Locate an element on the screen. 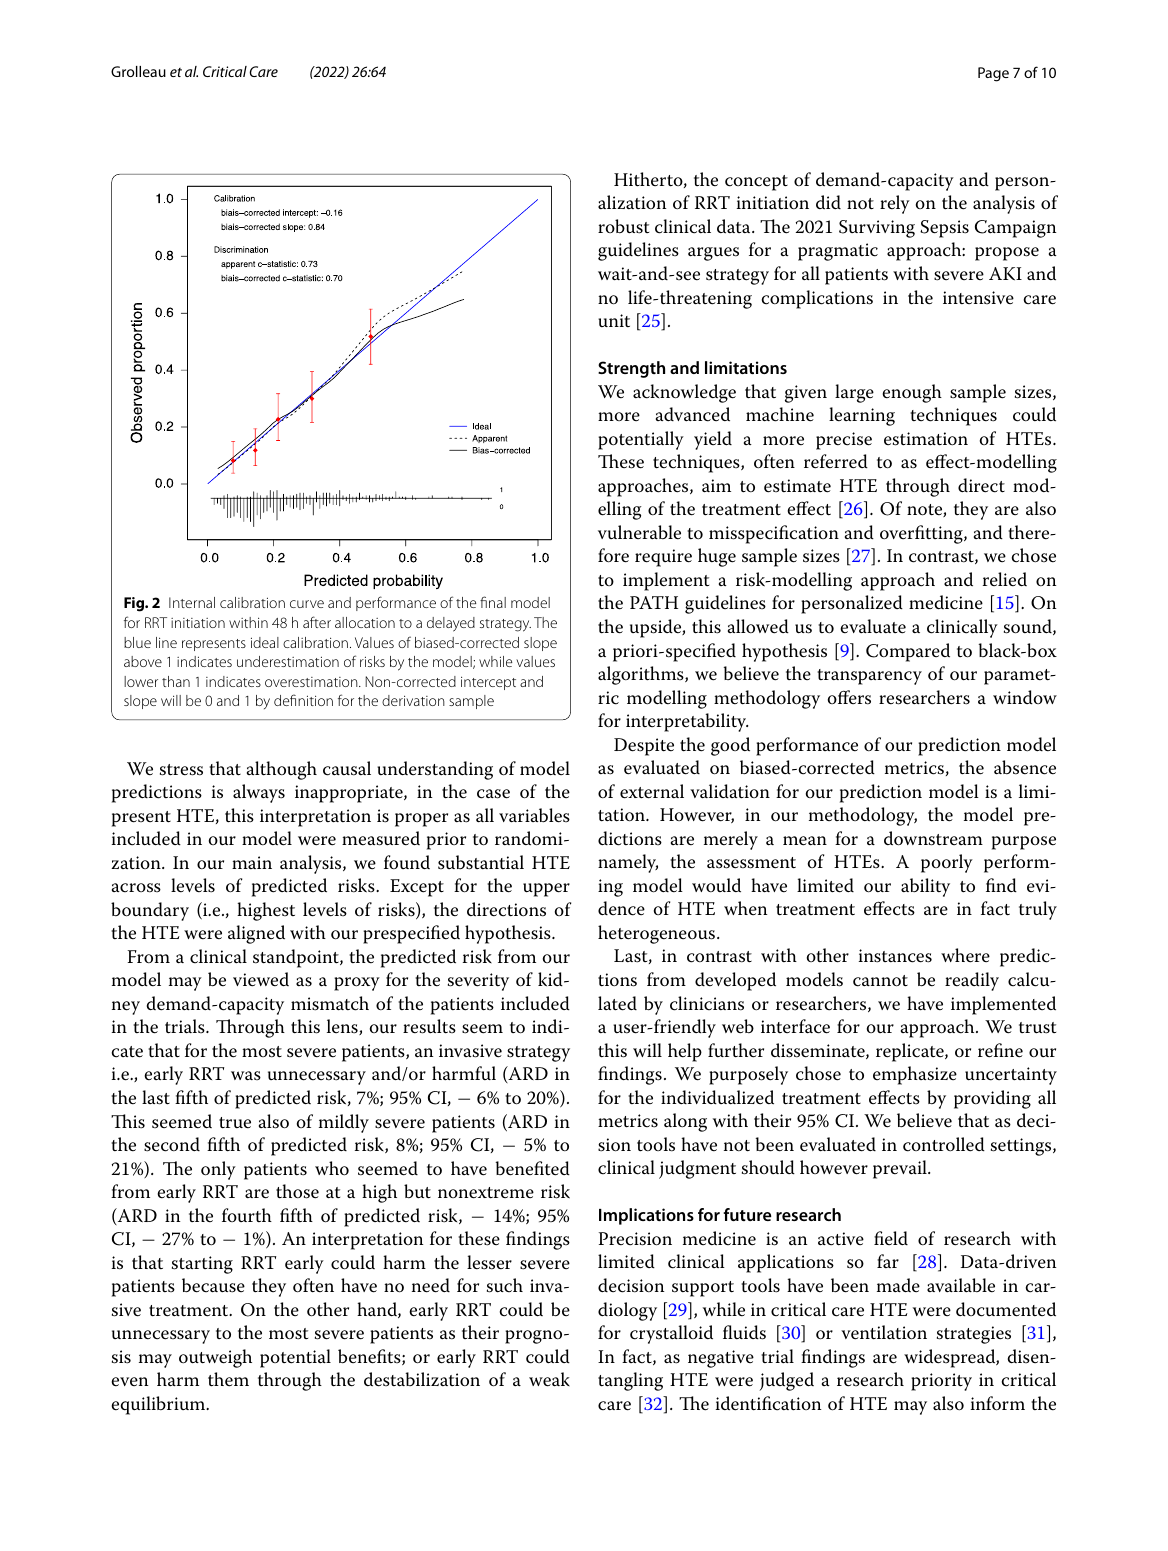 This screenshot has height=1551, width=1168. aligned is located at coordinates (256, 934).
